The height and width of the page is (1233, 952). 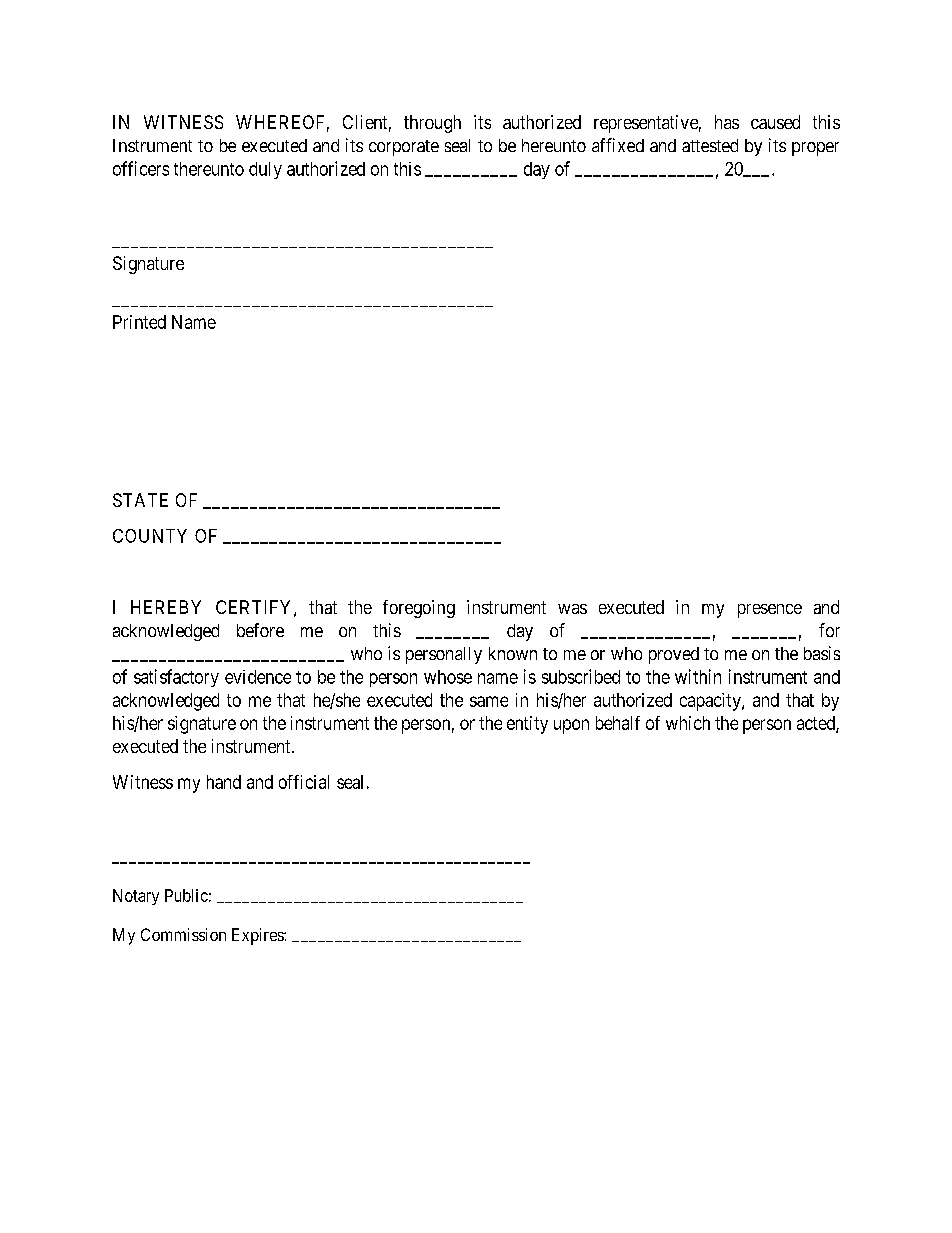 What do you see at coordinates (419, 609) in the page?
I see `foregoing` at bounding box center [419, 609].
